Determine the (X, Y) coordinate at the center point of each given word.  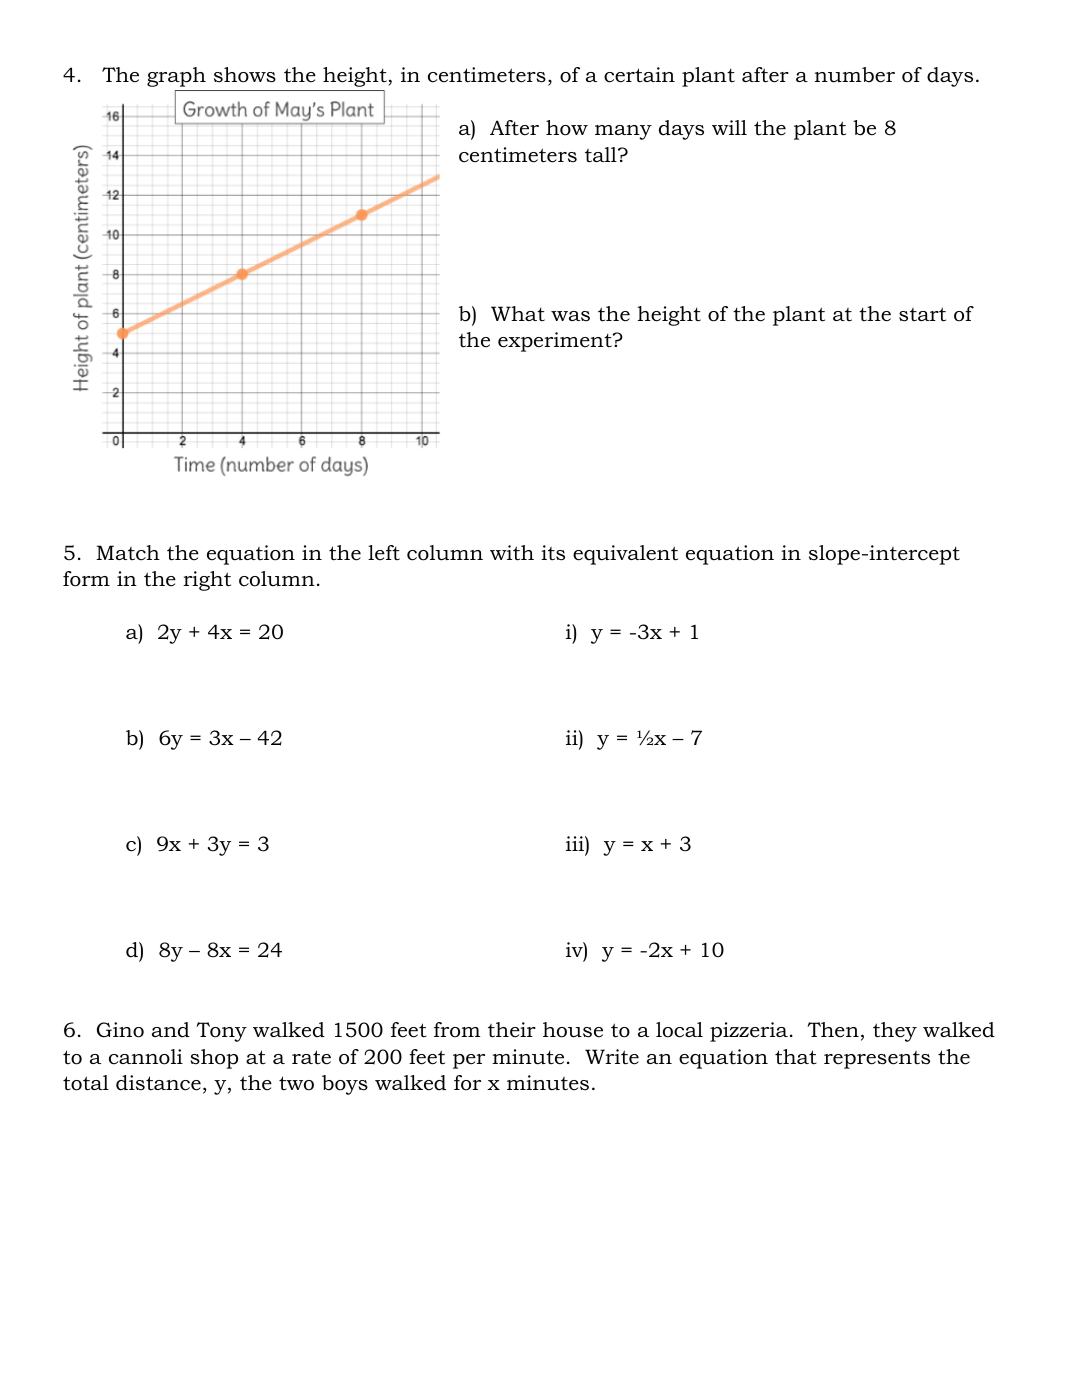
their (512, 1030)
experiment (556, 342)
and (171, 1030)
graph (176, 77)
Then (833, 1030)
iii (576, 843)
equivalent (625, 555)
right (207, 581)
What (518, 314)
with (512, 553)
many (623, 132)
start (922, 314)
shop (214, 1059)
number (854, 75)
